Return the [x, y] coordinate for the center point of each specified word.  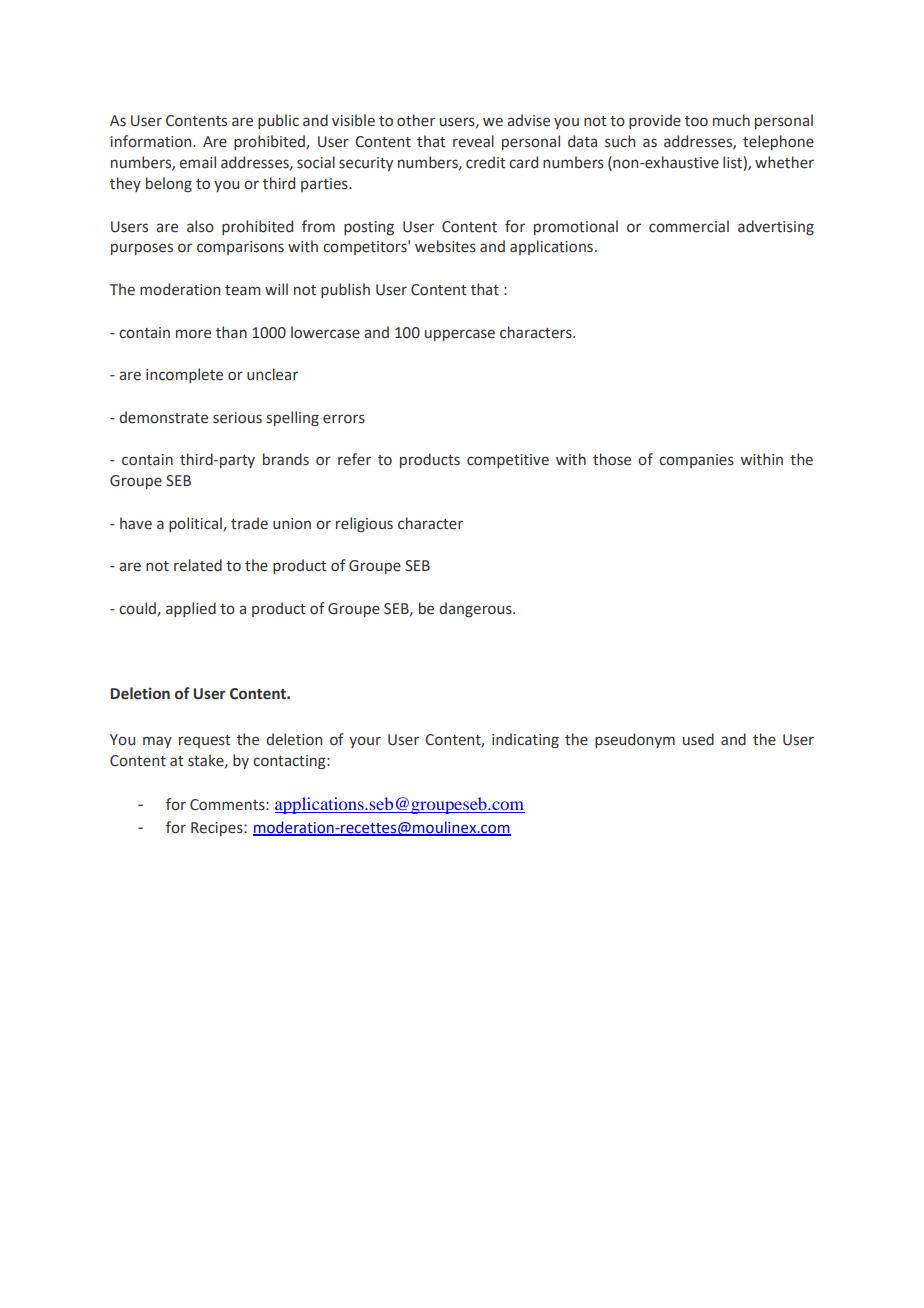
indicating [525, 740]
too [696, 121]
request [205, 741]
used [698, 739]
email [197, 162]
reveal [473, 141]
